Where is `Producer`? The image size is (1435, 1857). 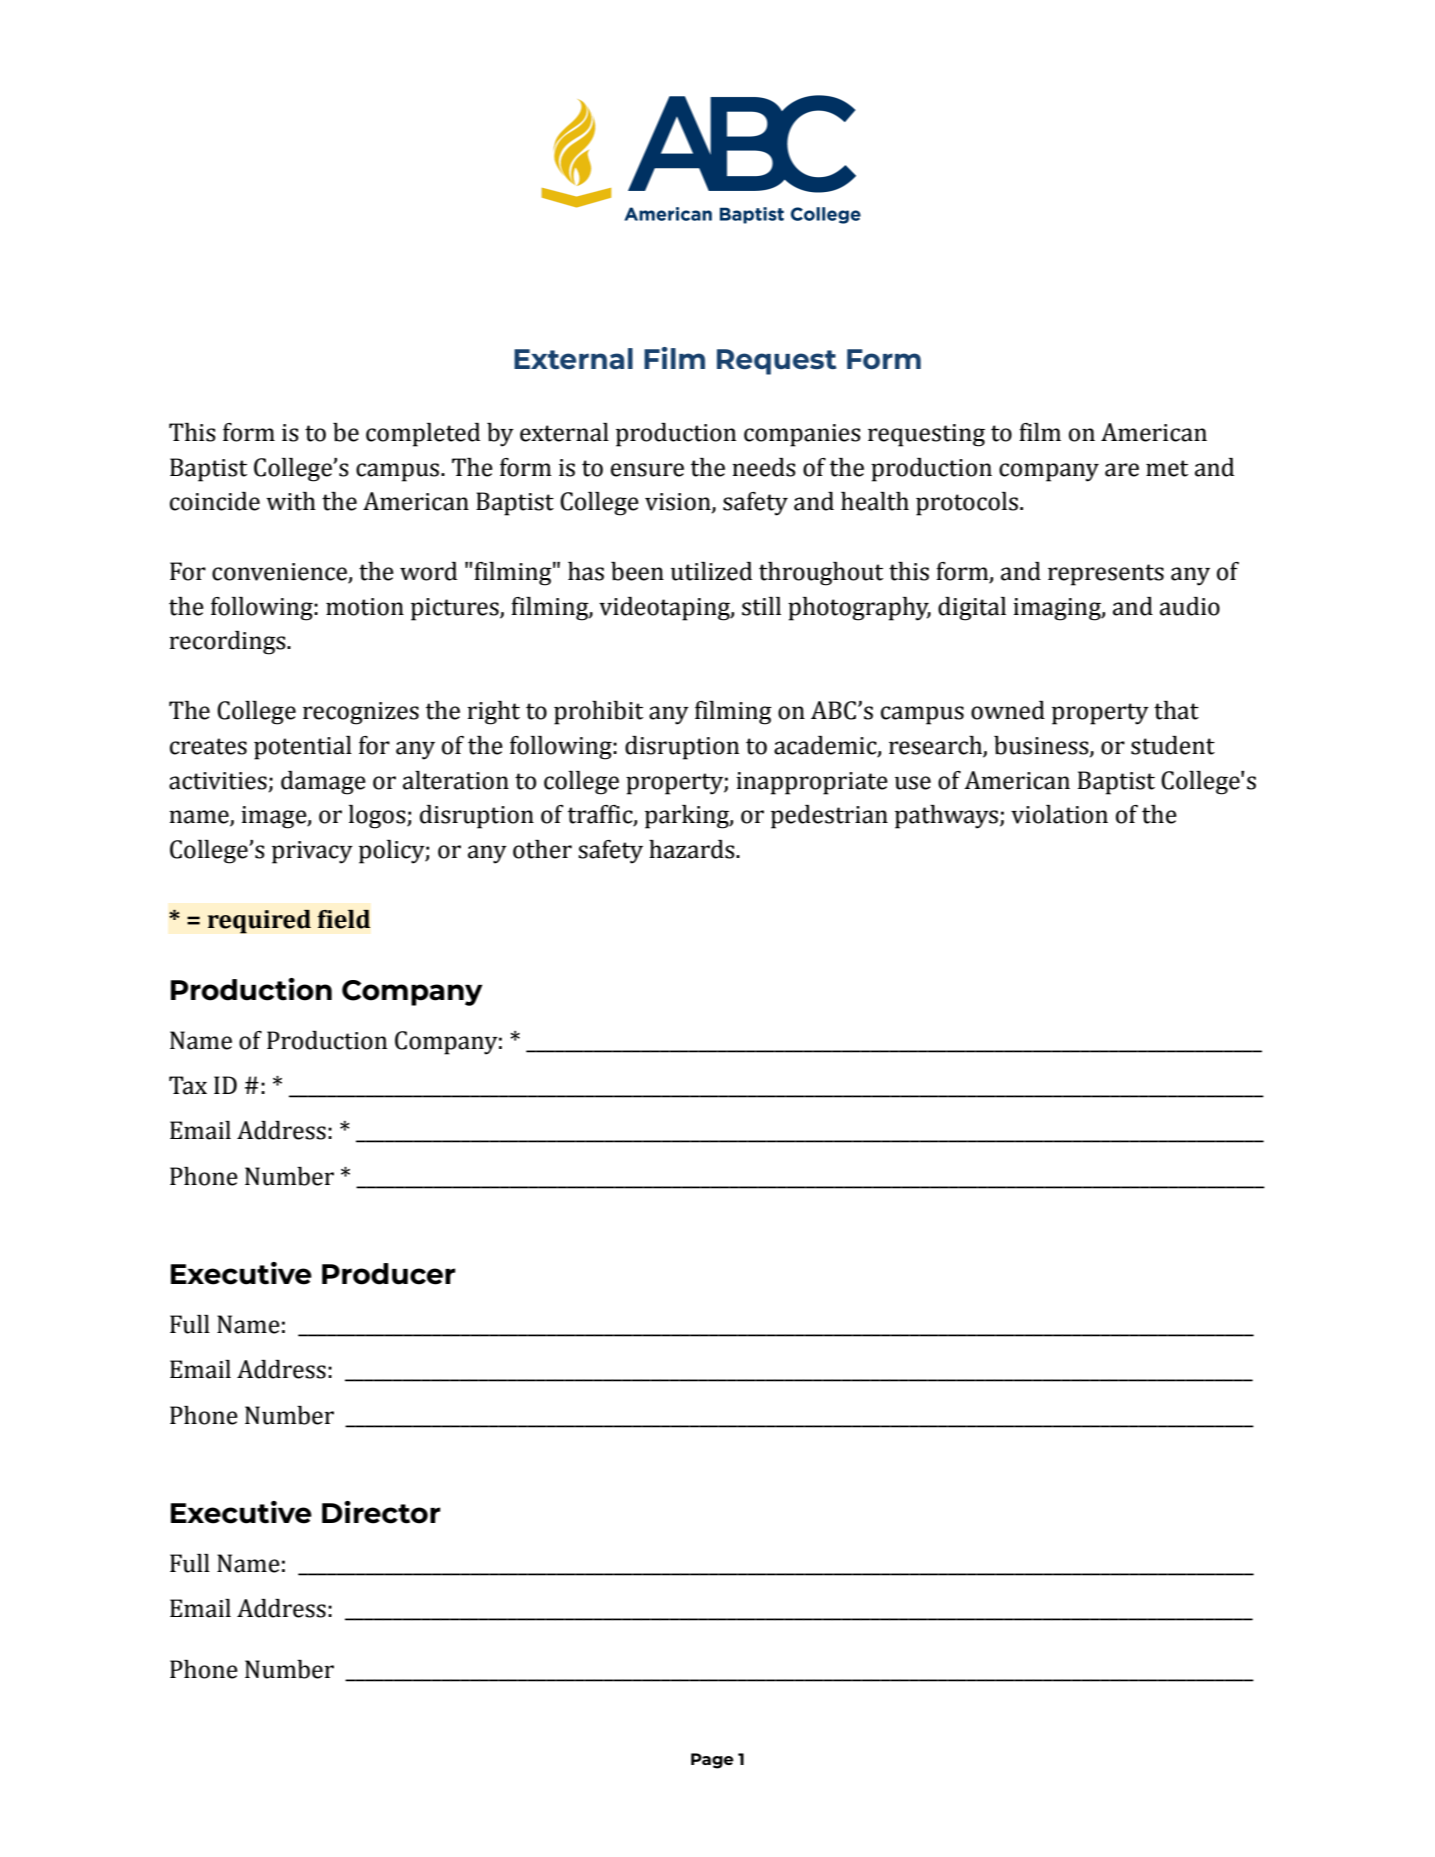
Producer is located at coordinates (389, 1274).
